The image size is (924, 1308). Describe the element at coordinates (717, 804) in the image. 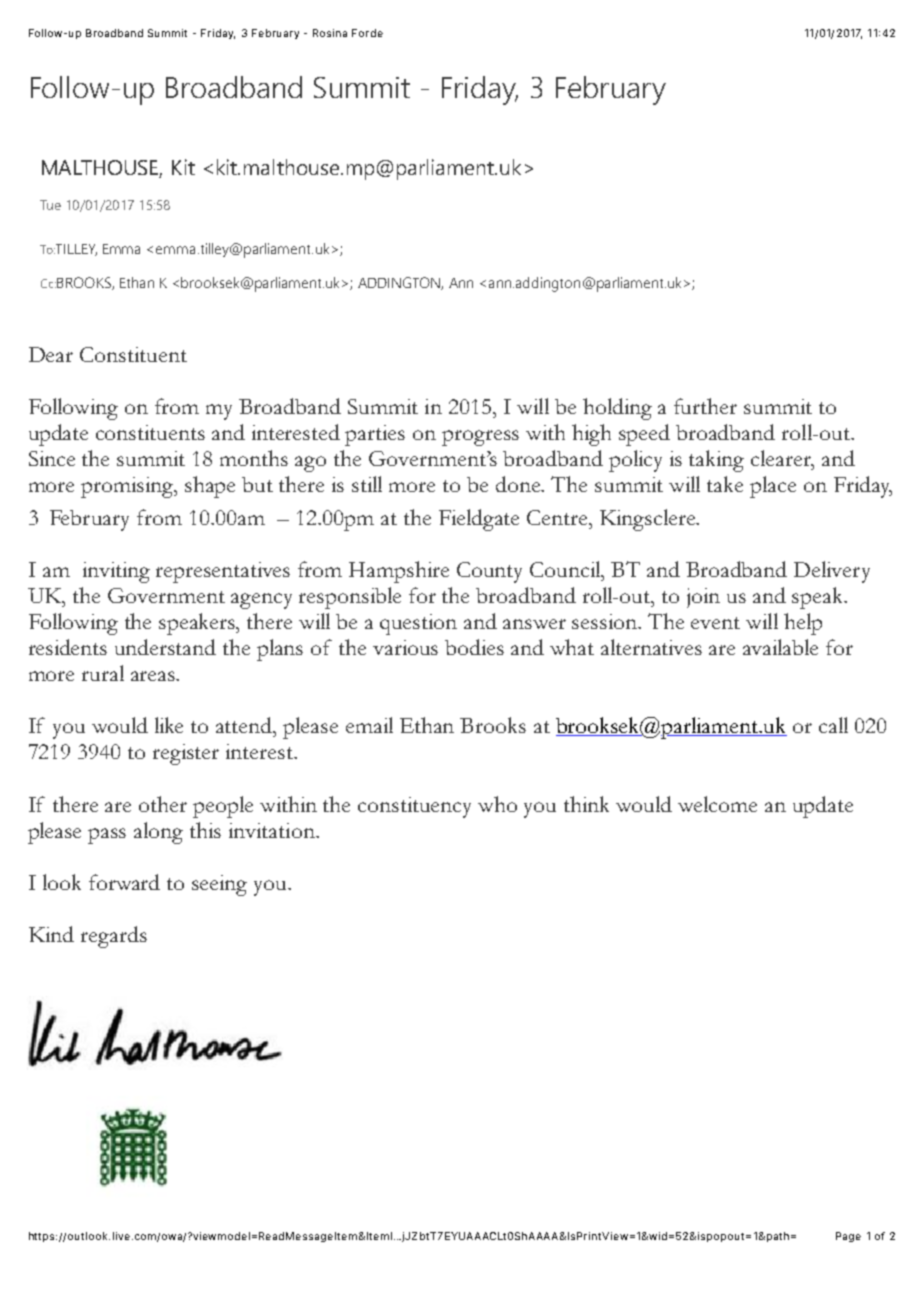

I see `welcome` at that location.
